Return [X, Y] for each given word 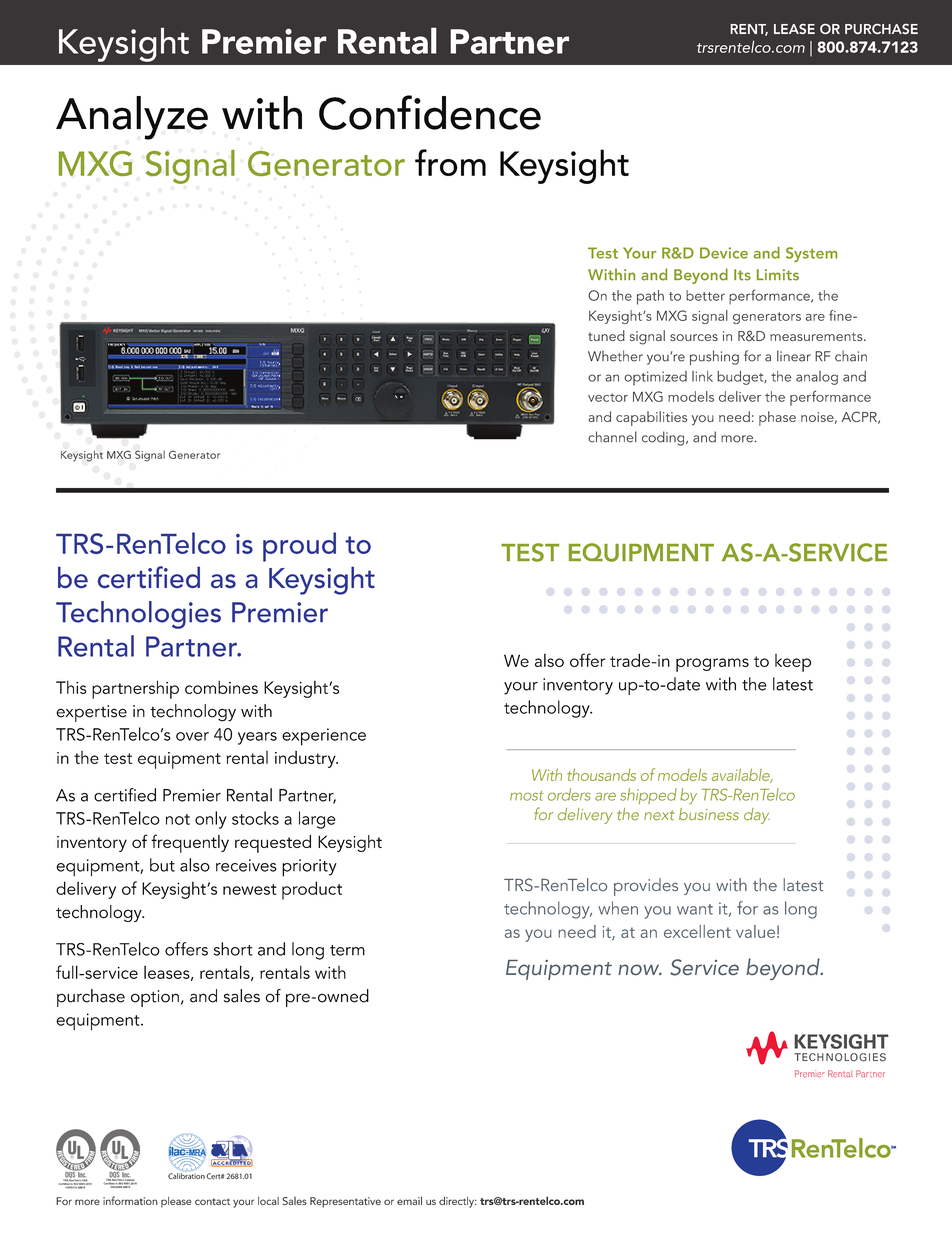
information [130, 1200]
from [450, 162]
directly [457, 1202]
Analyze [132, 118]
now [640, 969]
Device [724, 253]
